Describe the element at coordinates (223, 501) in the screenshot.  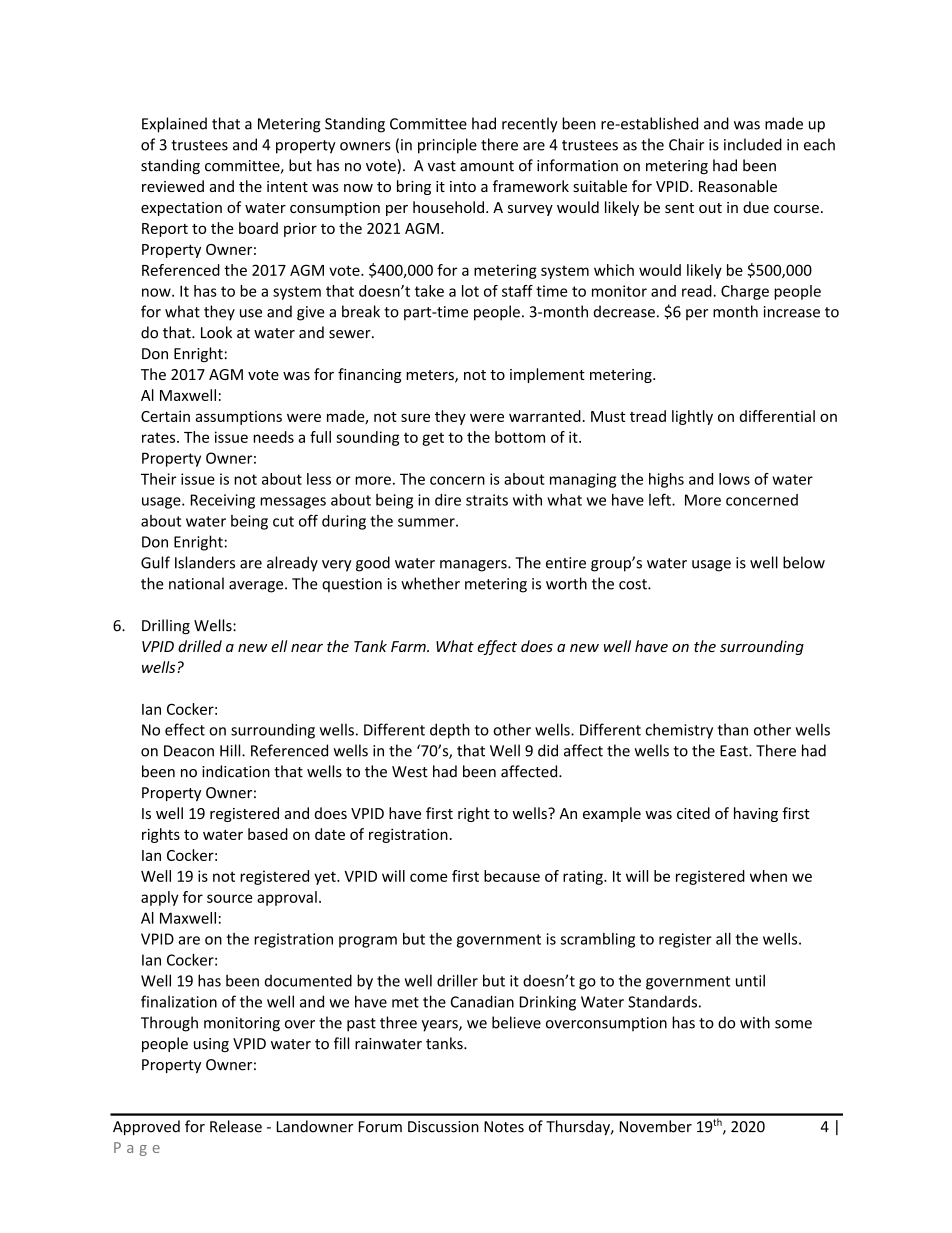
I see `Receiving` at that location.
